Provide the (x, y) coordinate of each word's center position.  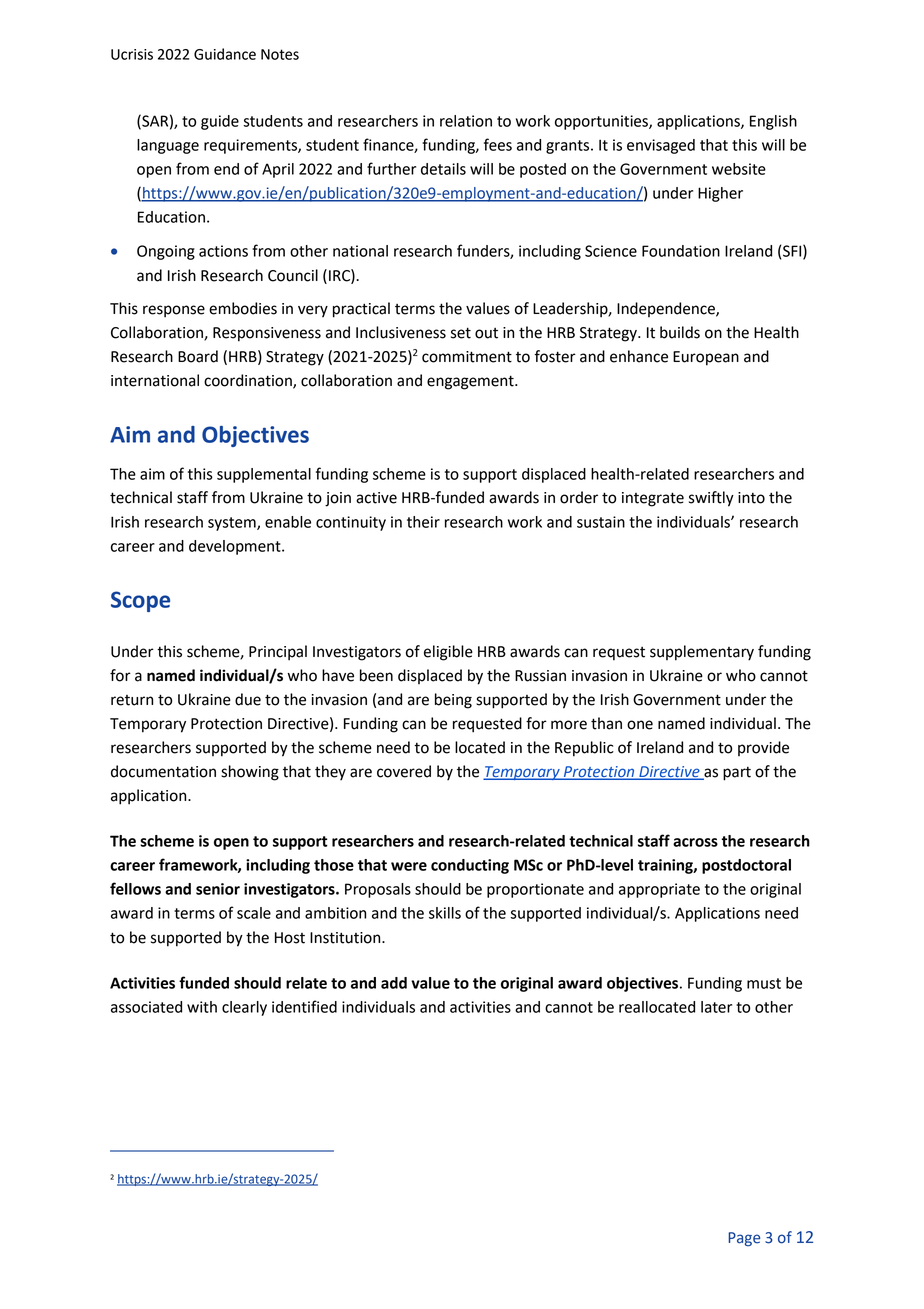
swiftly (711, 499)
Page (744, 1239)
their (423, 522)
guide (220, 122)
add (394, 983)
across (695, 842)
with (202, 1007)
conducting (470, 866)
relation (466, 121)
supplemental (264, 475)
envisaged (661, 146)
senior (218, 889)
